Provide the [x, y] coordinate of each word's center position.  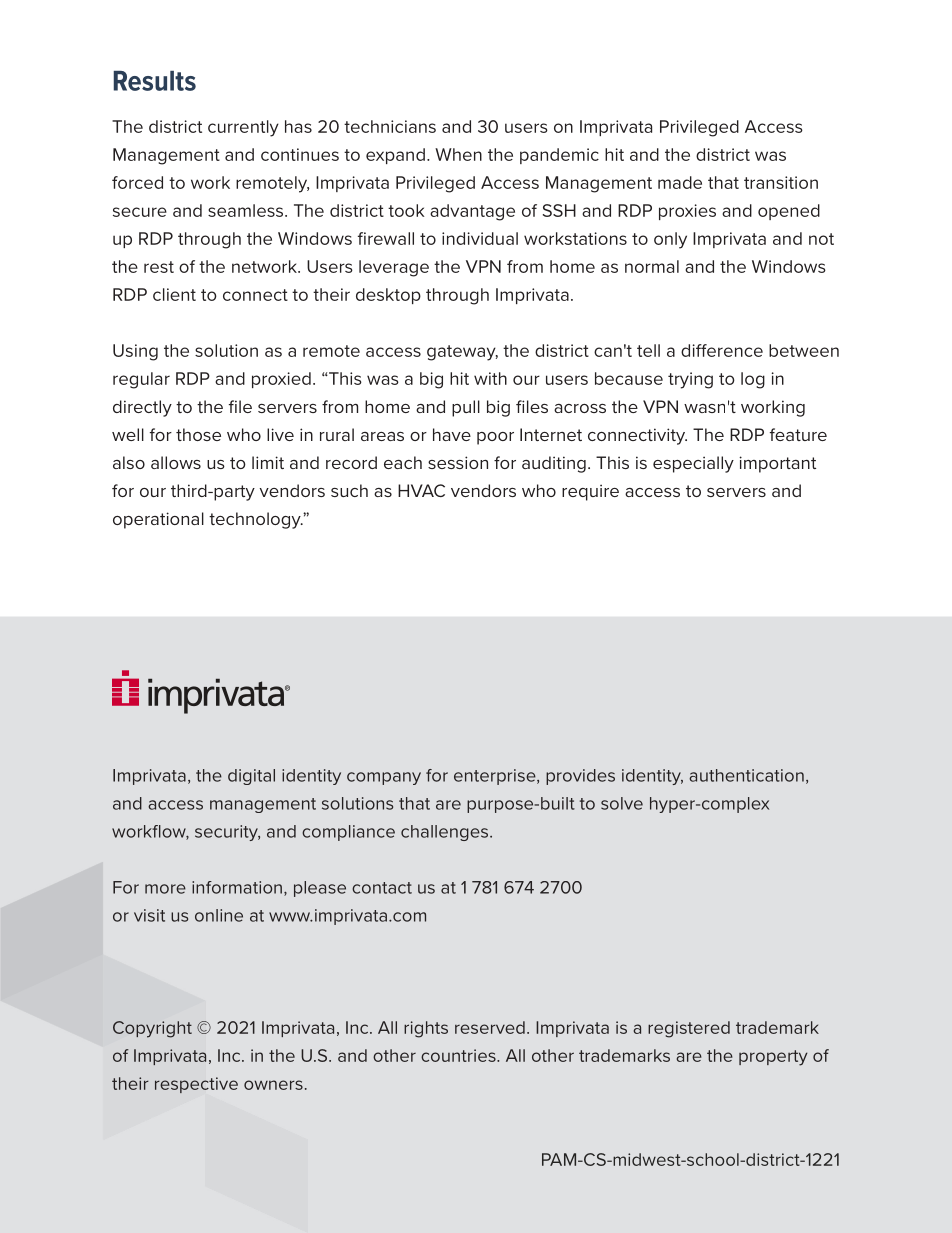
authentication [746, 775]
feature [798, 434]
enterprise [496, 777]
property [773, 1058]
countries [459, 1055]
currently [243, 128]
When [458, 154]
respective [196, 1085]
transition [781, 182]
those [198, 434]
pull [466, 408]
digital [251, 777]
